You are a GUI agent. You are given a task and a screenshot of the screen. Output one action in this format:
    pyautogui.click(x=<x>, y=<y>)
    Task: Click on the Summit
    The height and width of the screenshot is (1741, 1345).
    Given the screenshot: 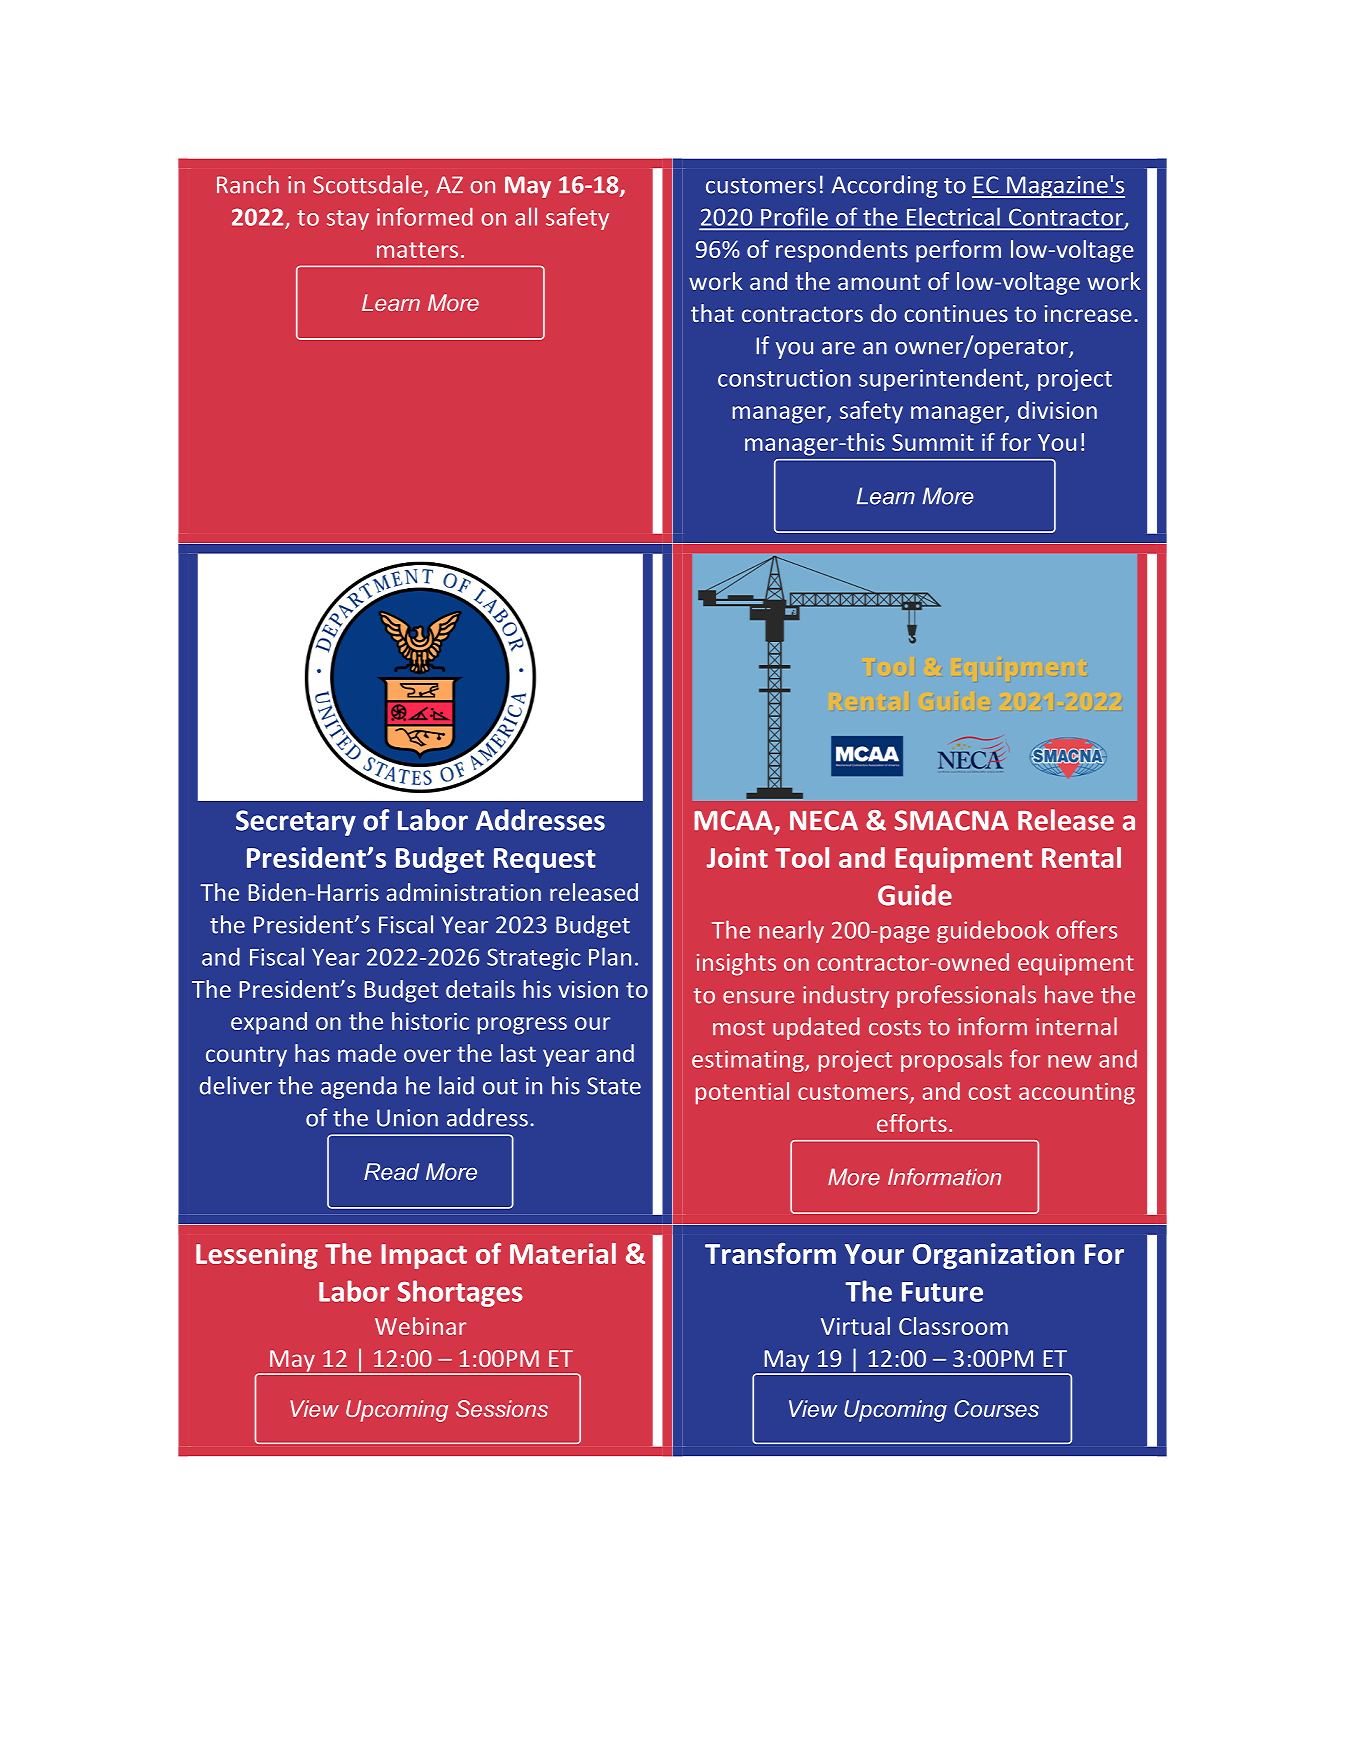 What is the action you would take?
    pyautogui.click(x=933, y=442)
